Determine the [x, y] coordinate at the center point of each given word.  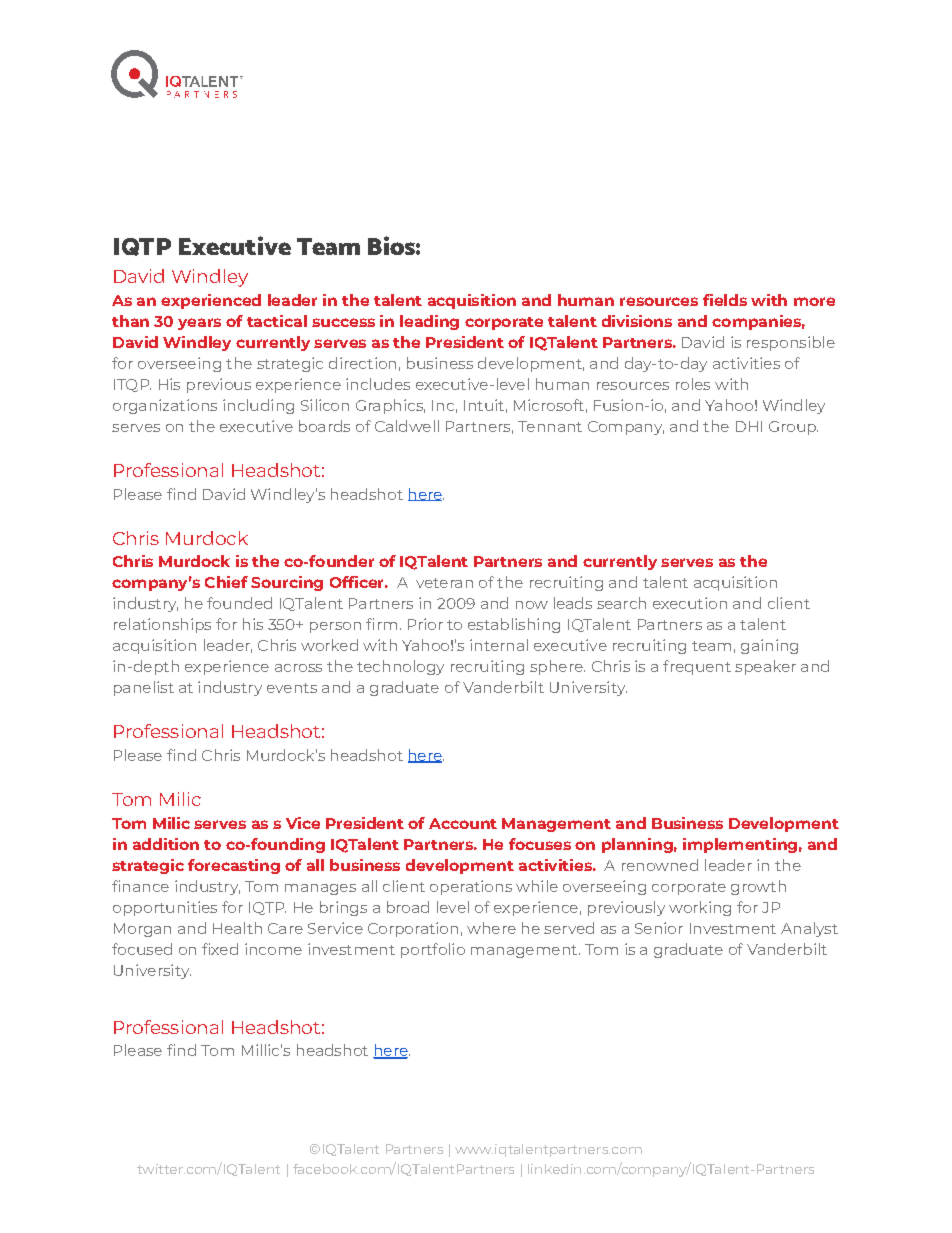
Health [237, 928]
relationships [162, 625]
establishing [514, 625]
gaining [769, 646]
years [199, 324]
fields [725, 300]
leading [429, 322]
